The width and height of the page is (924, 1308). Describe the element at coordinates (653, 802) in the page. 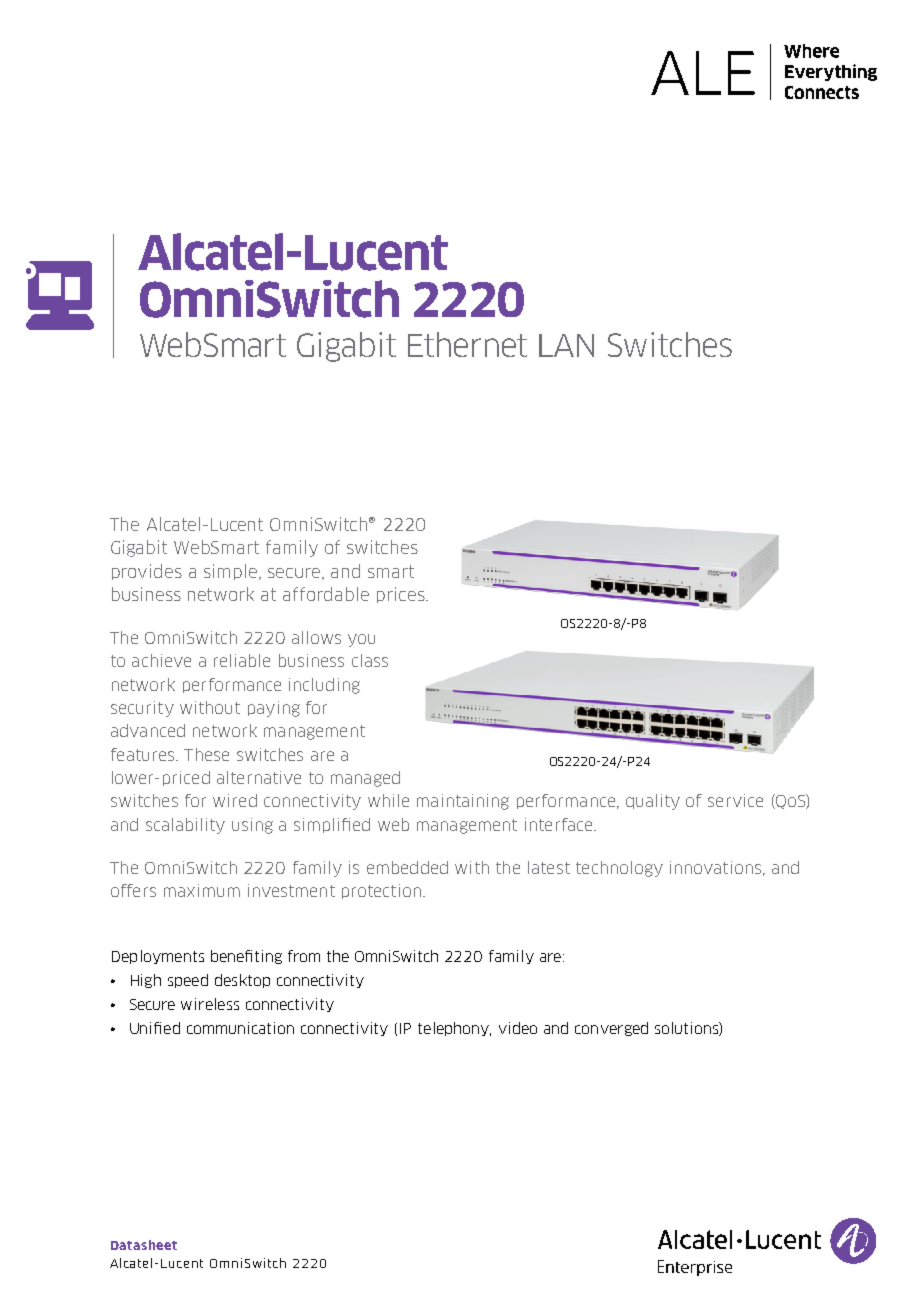

I see `quality` at that location.
